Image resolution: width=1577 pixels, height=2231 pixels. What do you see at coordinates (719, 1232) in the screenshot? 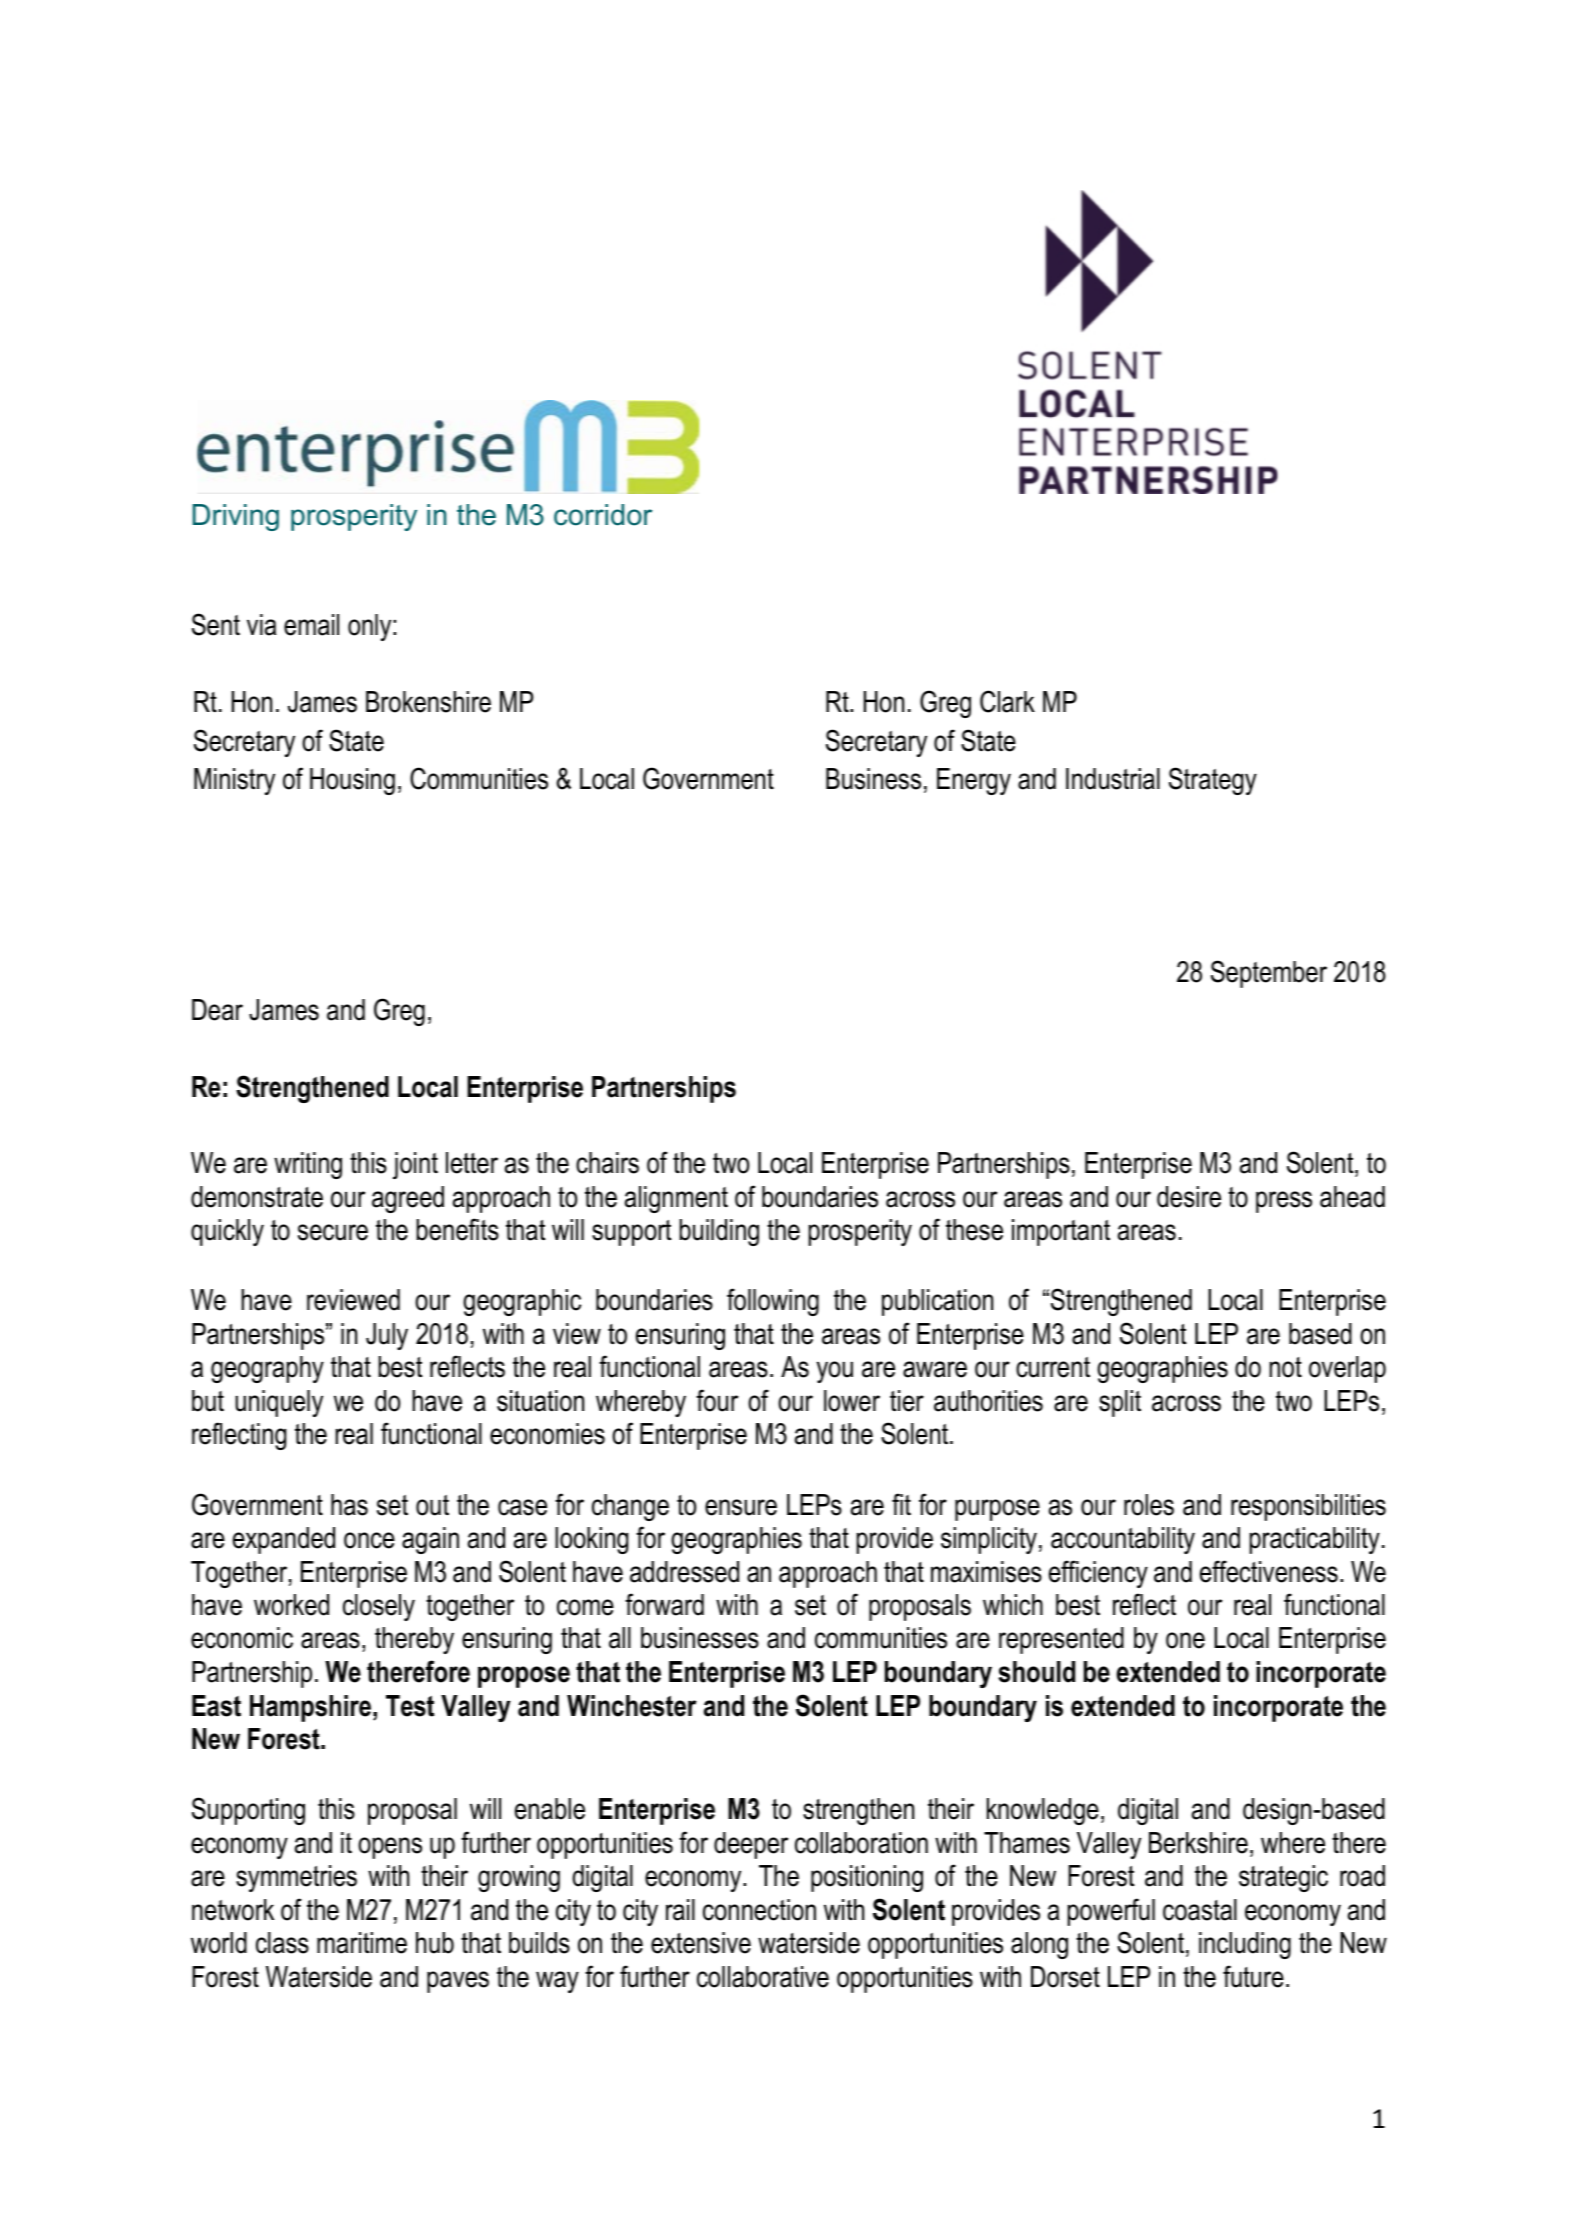
I see `building` at bounding box center [719, 1232].
